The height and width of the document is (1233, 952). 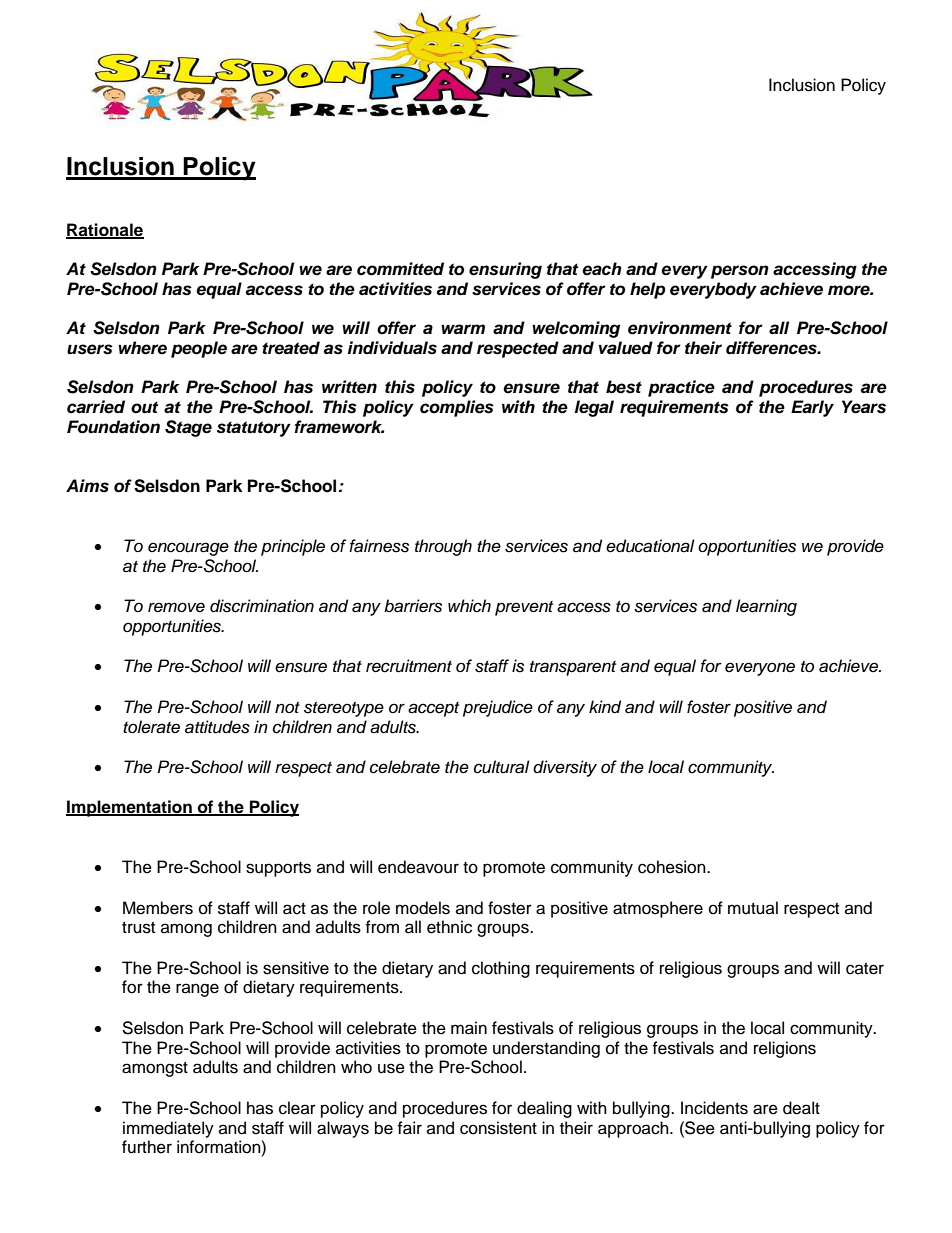 What do you see at coordinates (188, 428) in the document?
I see `Stage` at bounding box center [188, 428].
